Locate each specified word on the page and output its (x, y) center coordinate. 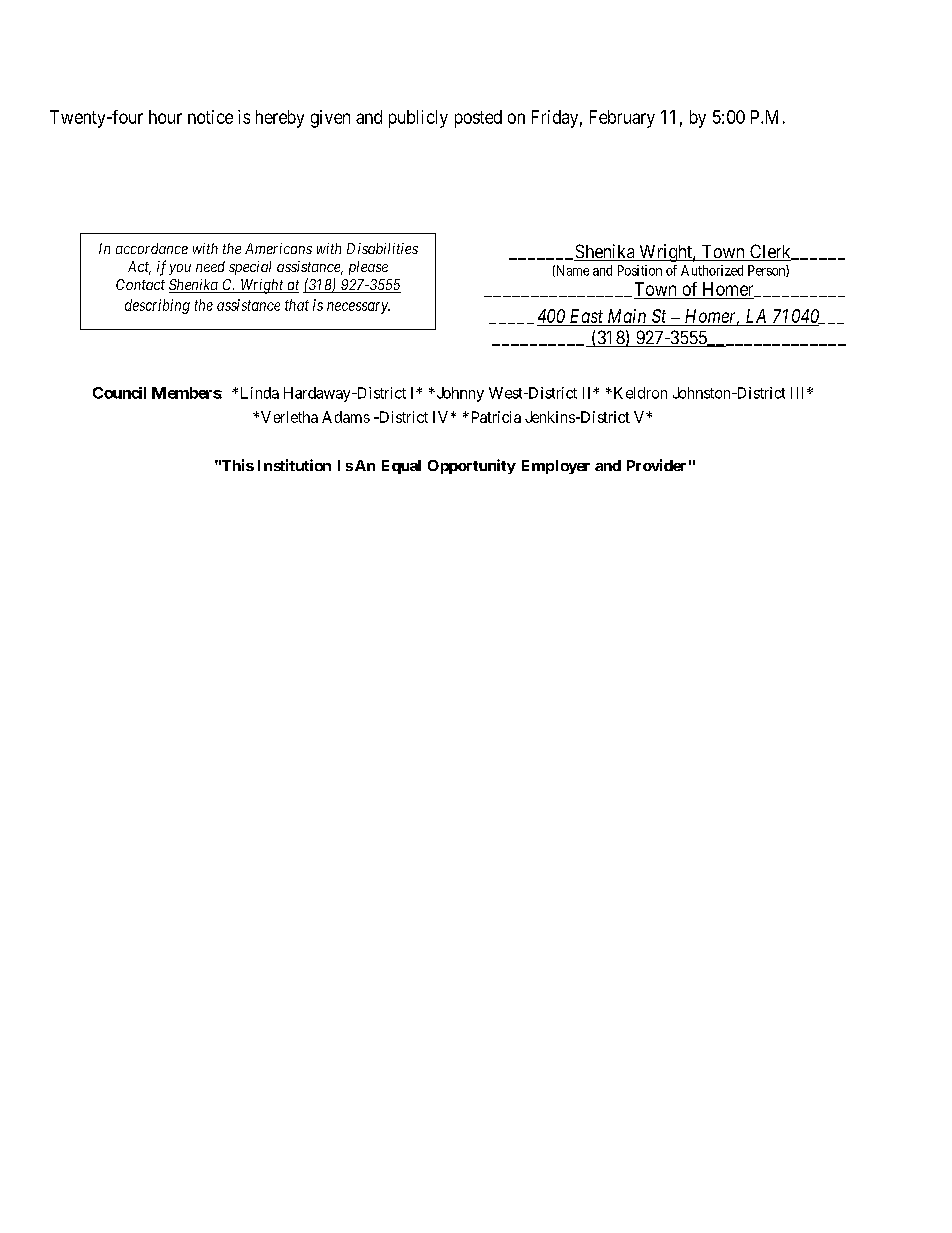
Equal (401, 467)
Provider (656, 465)
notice (210, 117)
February (622, 119)
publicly (418, 119)
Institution (294, 465)
